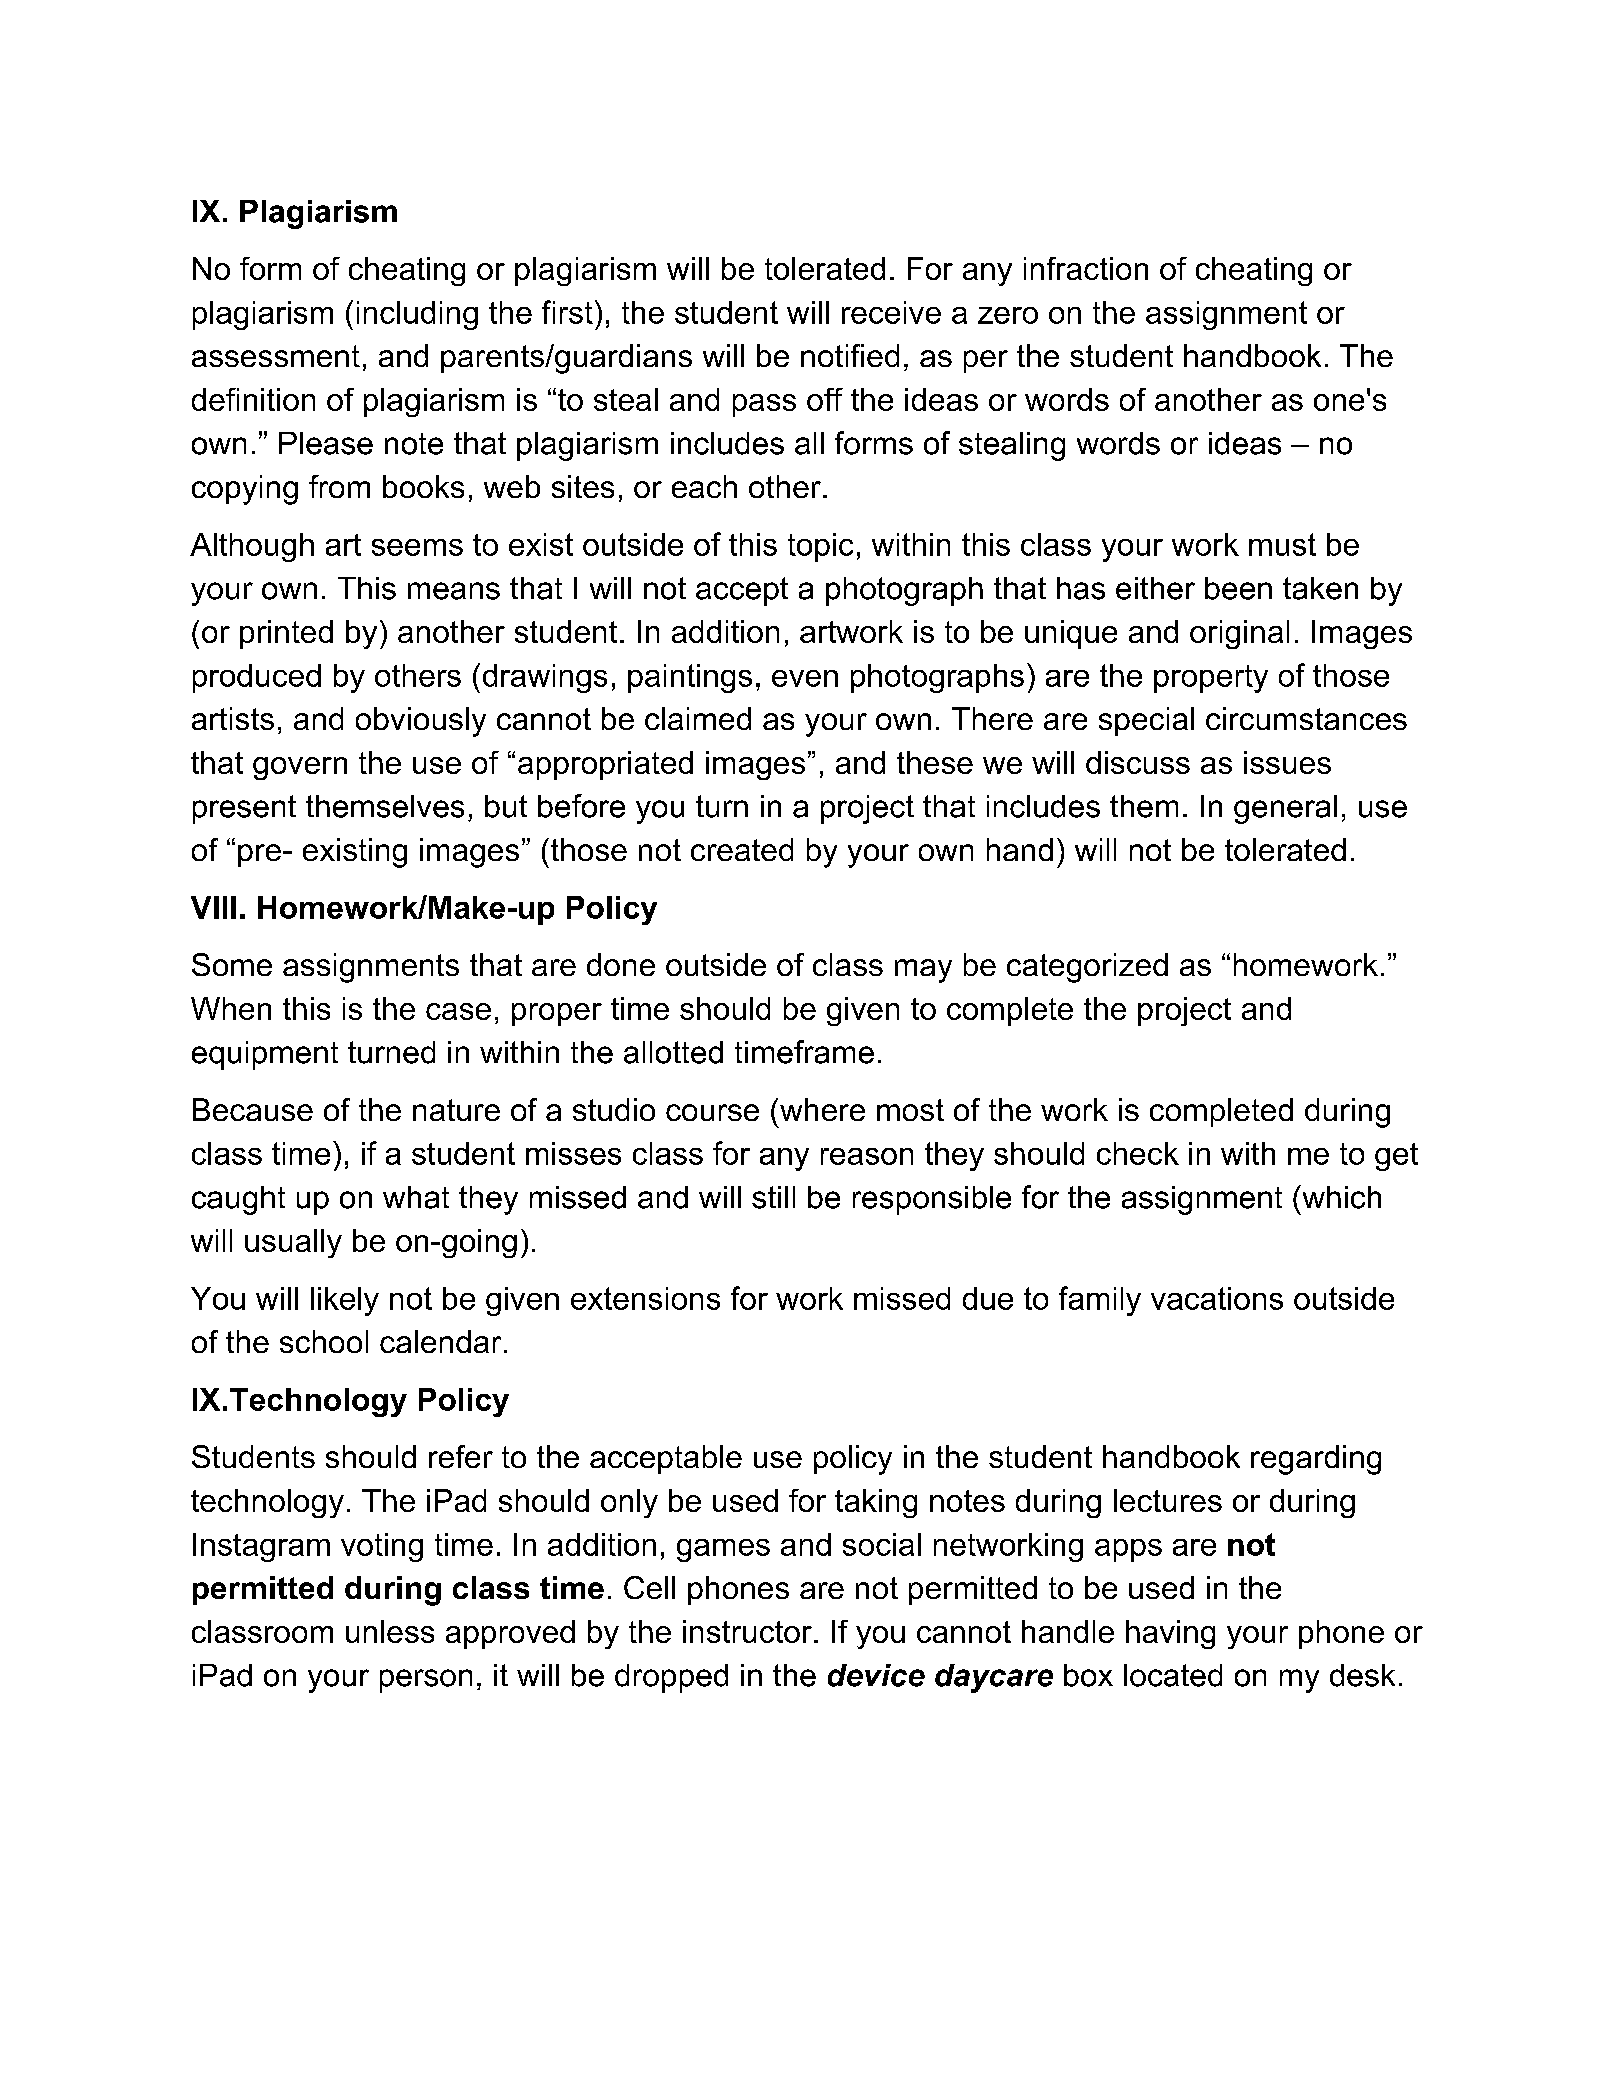 This screenshot has width=1619, height=2095. Describe the element at coordinates (1086, 268) in the screenshot. I see `infraction` at that location.
